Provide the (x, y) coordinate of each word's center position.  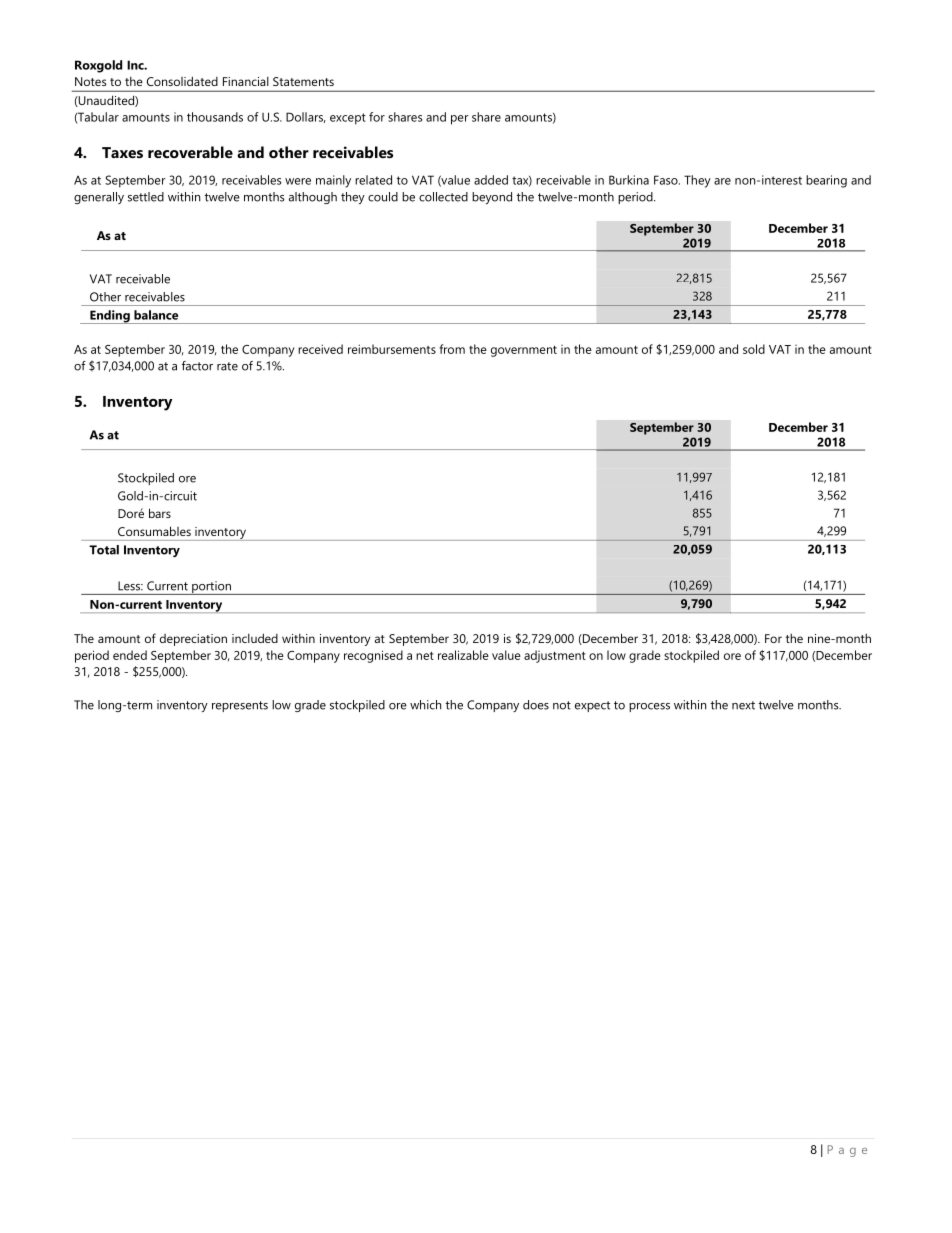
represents (240, 706)
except (348, 119)
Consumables (154, 531)
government (524, 351)
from (452, 349)
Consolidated (182, 81)
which (425, 705)
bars (160, 513)
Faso (667, 180)
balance (156, 315)
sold (754, 349)
